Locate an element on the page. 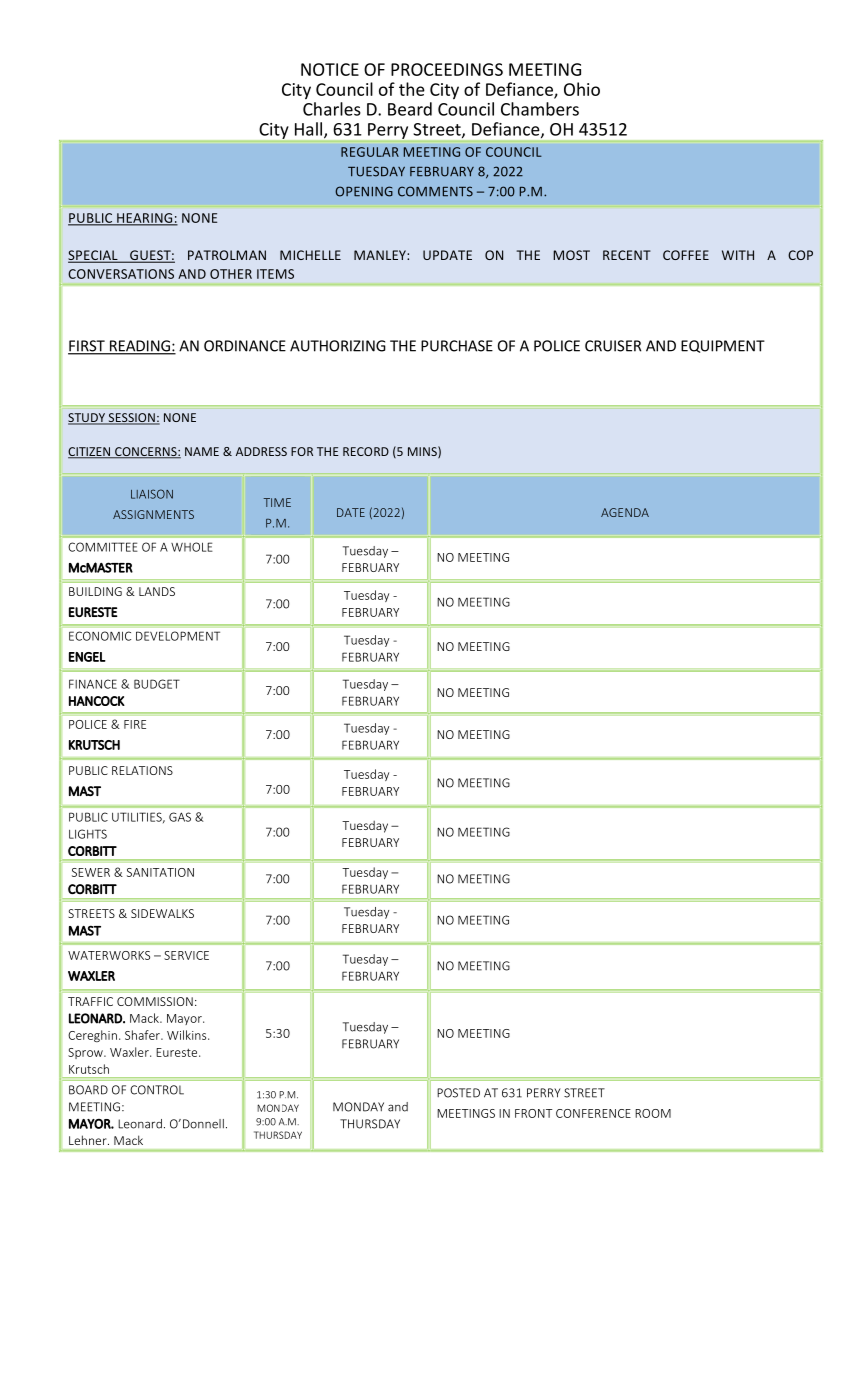 The image size is (849, 1400). ROOM is located at coordinates (653, 1113).
